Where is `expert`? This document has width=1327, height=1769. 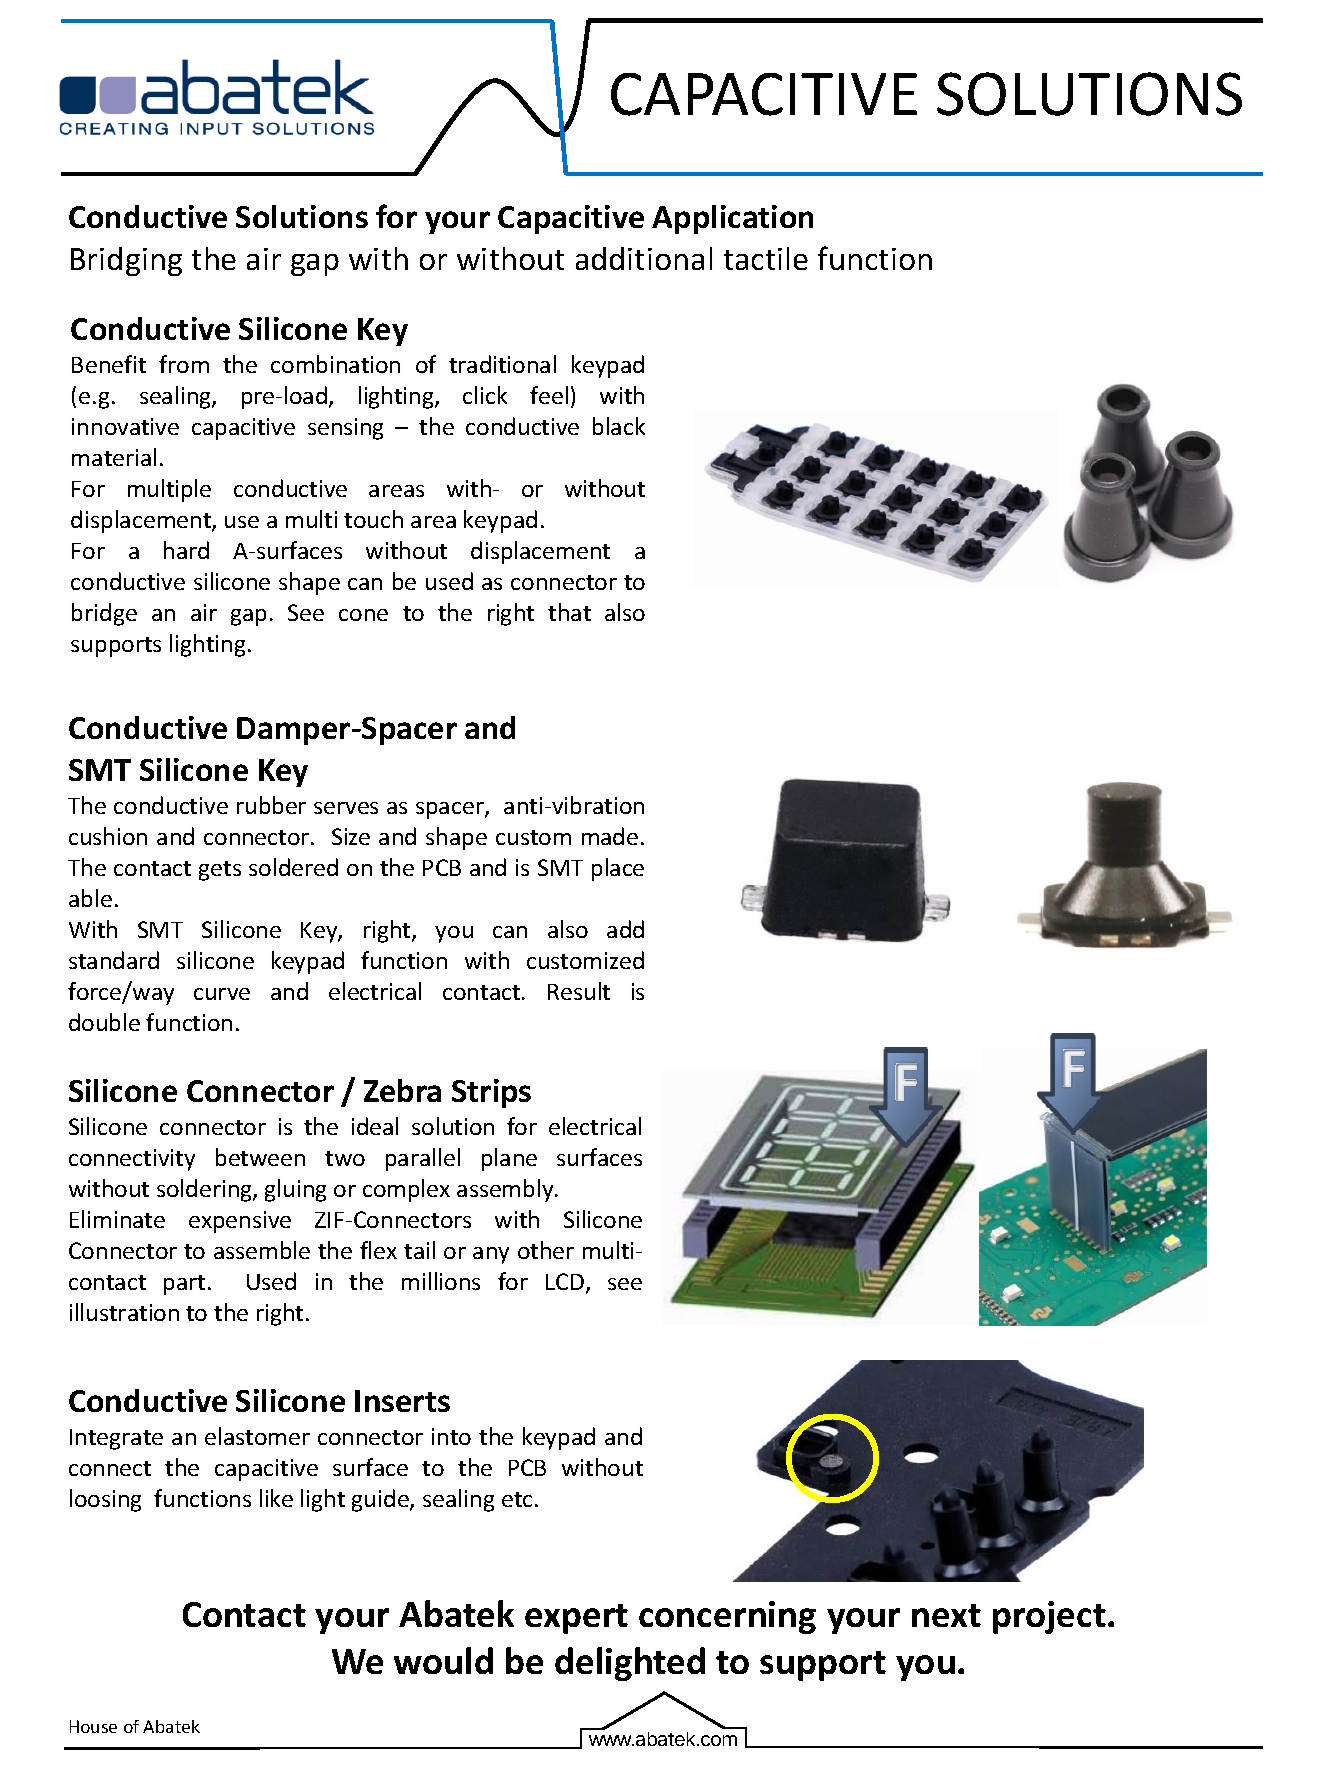
expert is located at coordinates (576, 1619).
